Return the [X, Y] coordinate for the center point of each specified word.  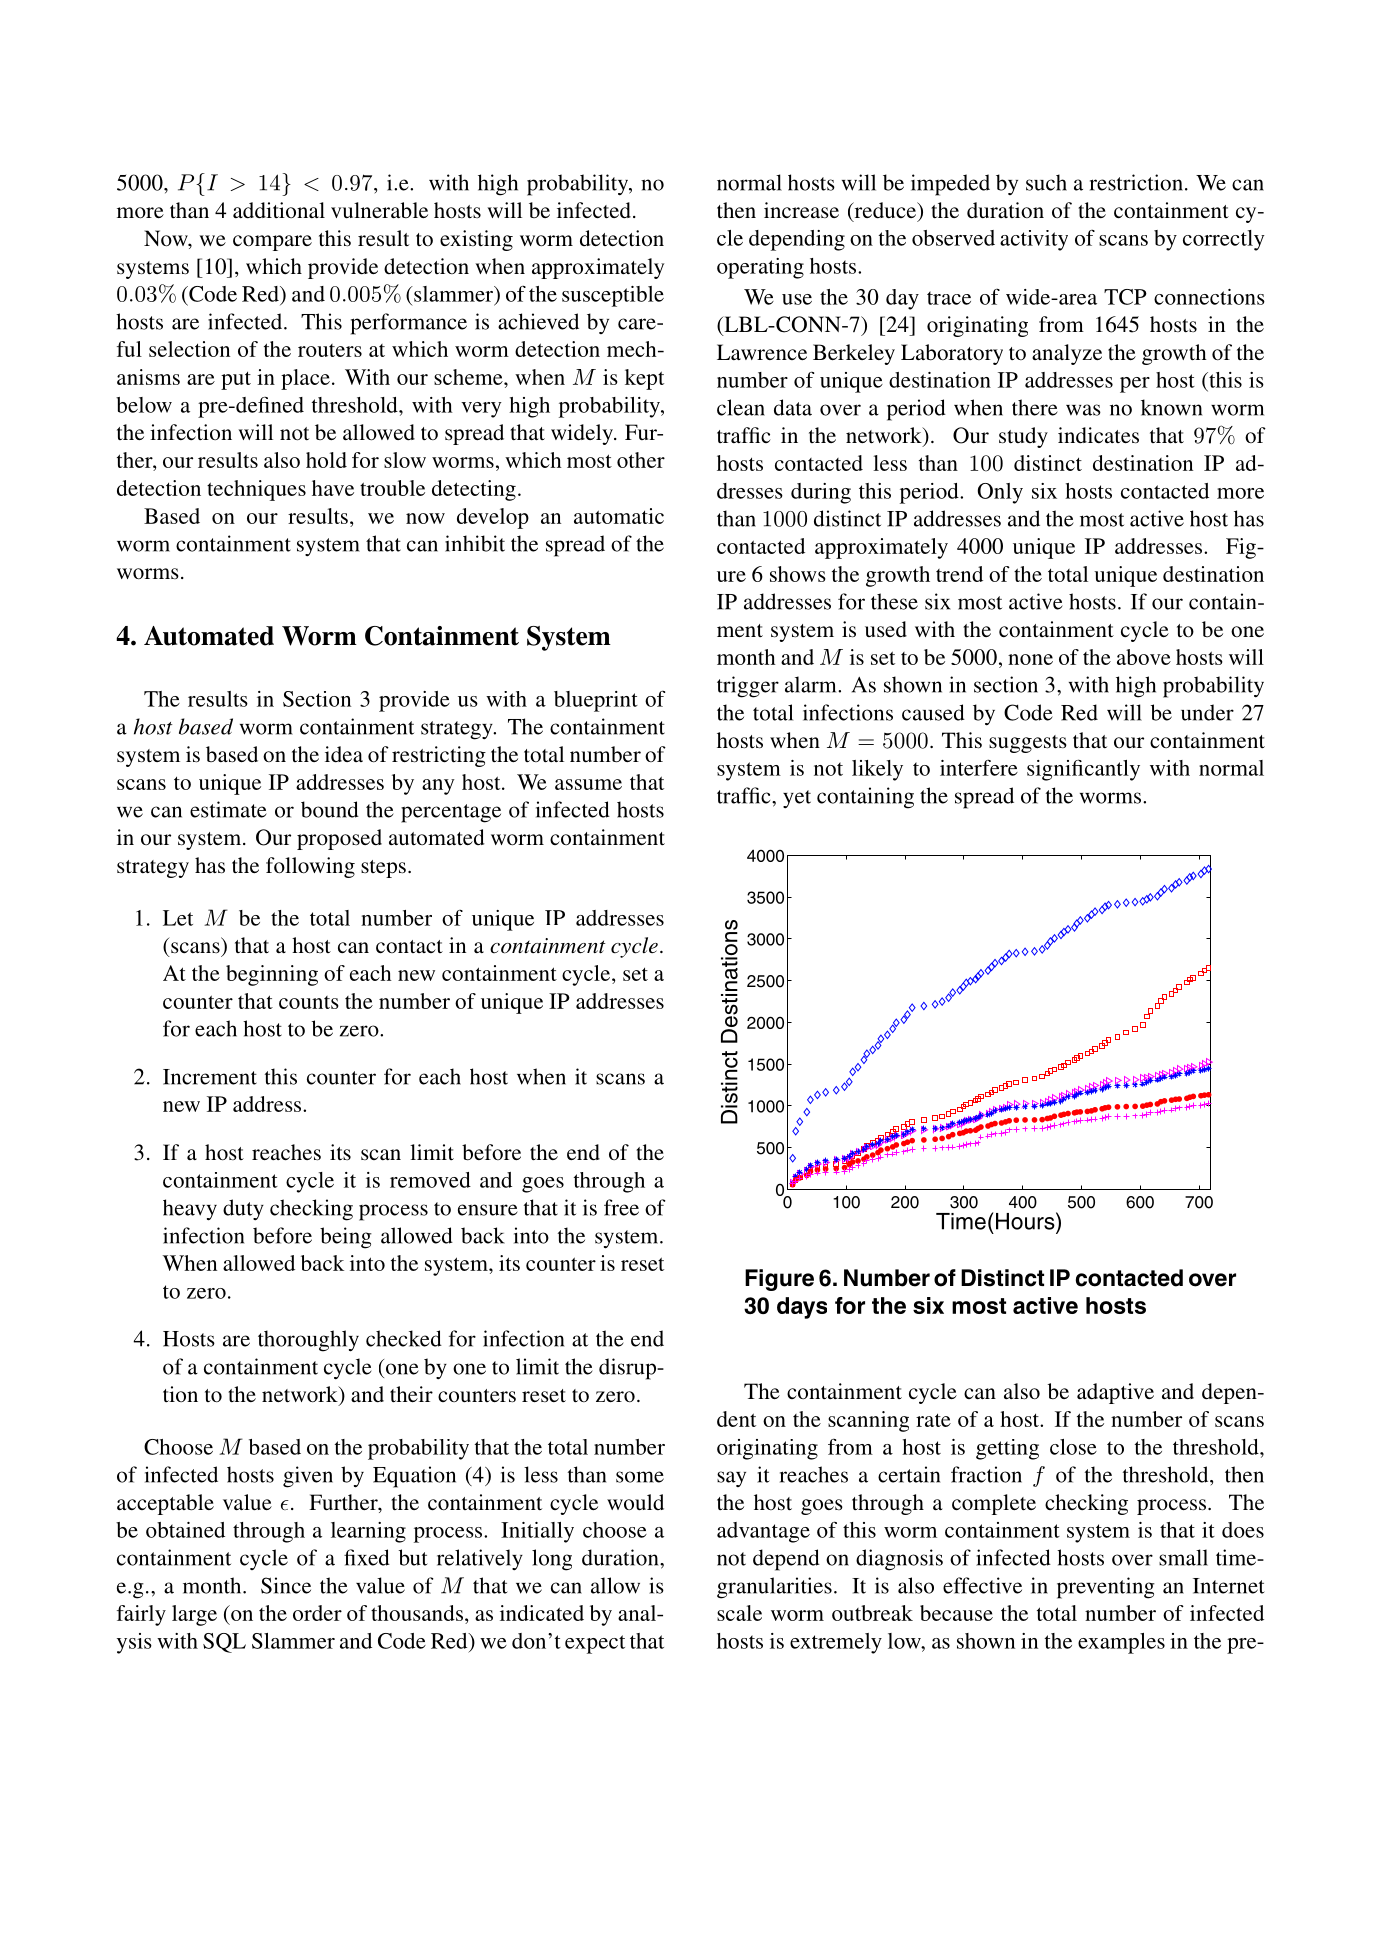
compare [272, 243]
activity [1034, 240]
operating [760, 268]
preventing [1106, 1588]
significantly [1083, 770]
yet [797, 799]
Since [286, 1585]
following [310, 867]
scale [739, 1613]
